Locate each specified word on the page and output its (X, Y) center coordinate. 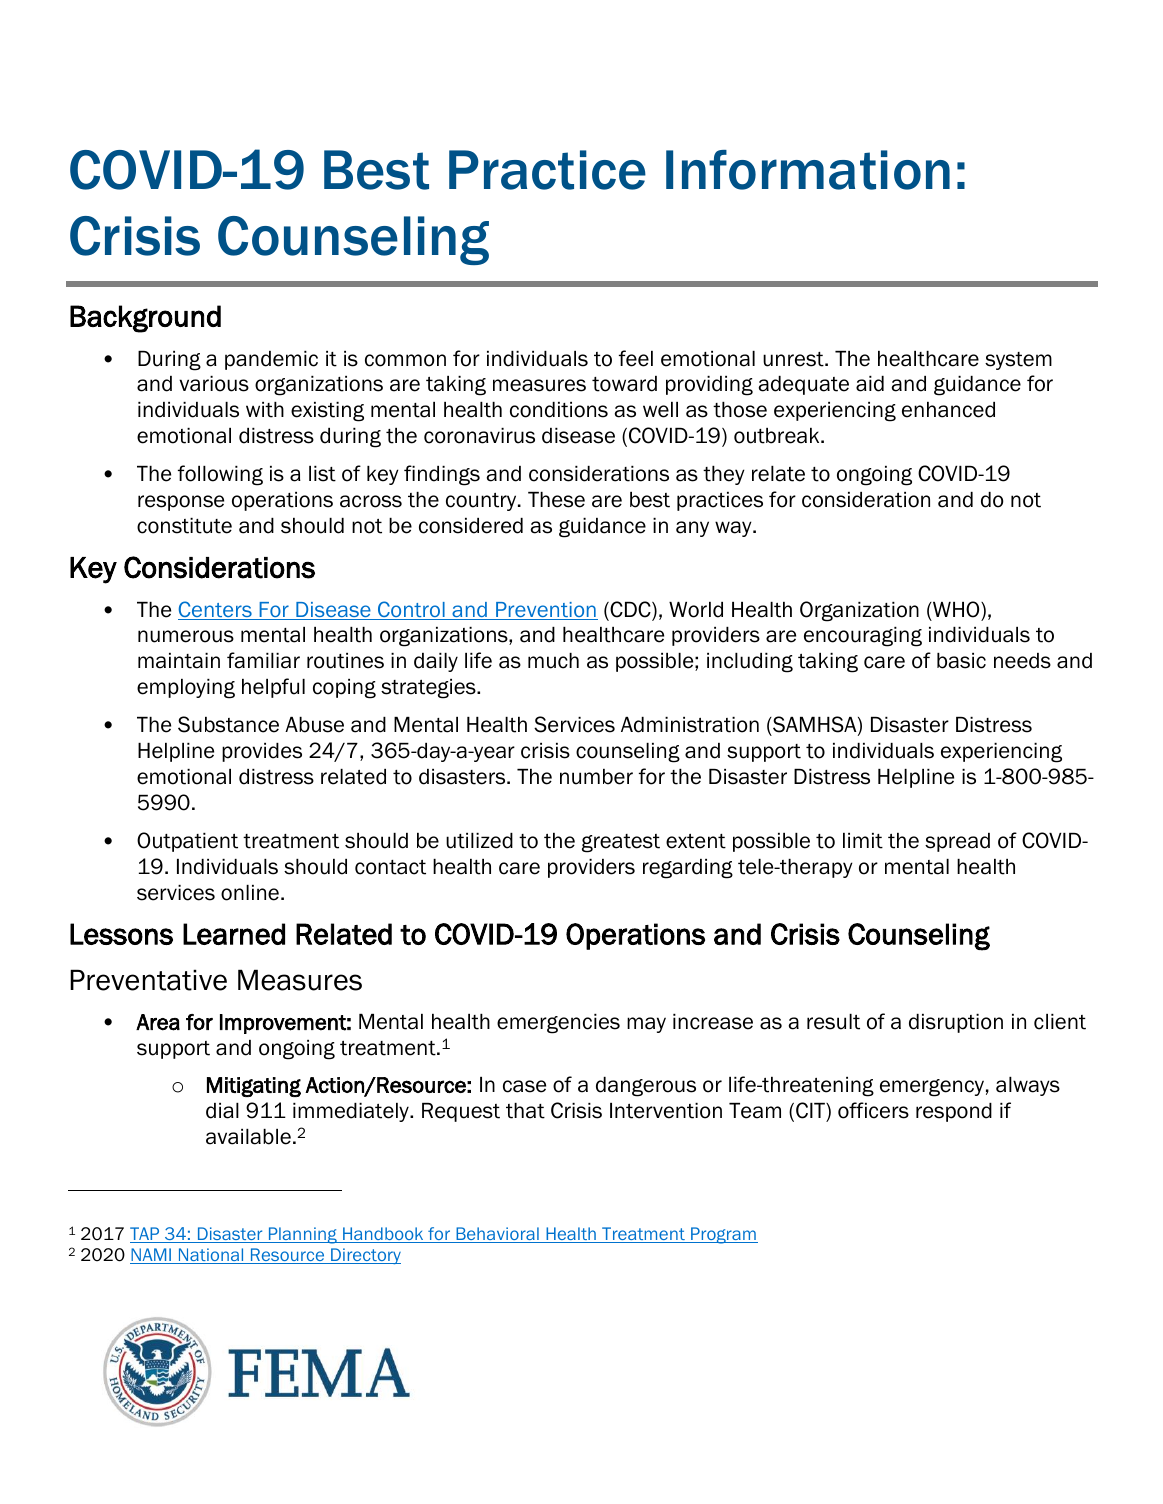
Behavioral (497, 1235)
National (211, 1256)
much (553, 661)
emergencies (558, 1024)
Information (808, 170)
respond (954, 1112)
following (220, 475)
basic (961, 661)
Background (145, 319)
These (556, 500)
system (1018, 361)
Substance (228, 724)
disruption (956, 1023)
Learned (234, 934)
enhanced (948, 410)
